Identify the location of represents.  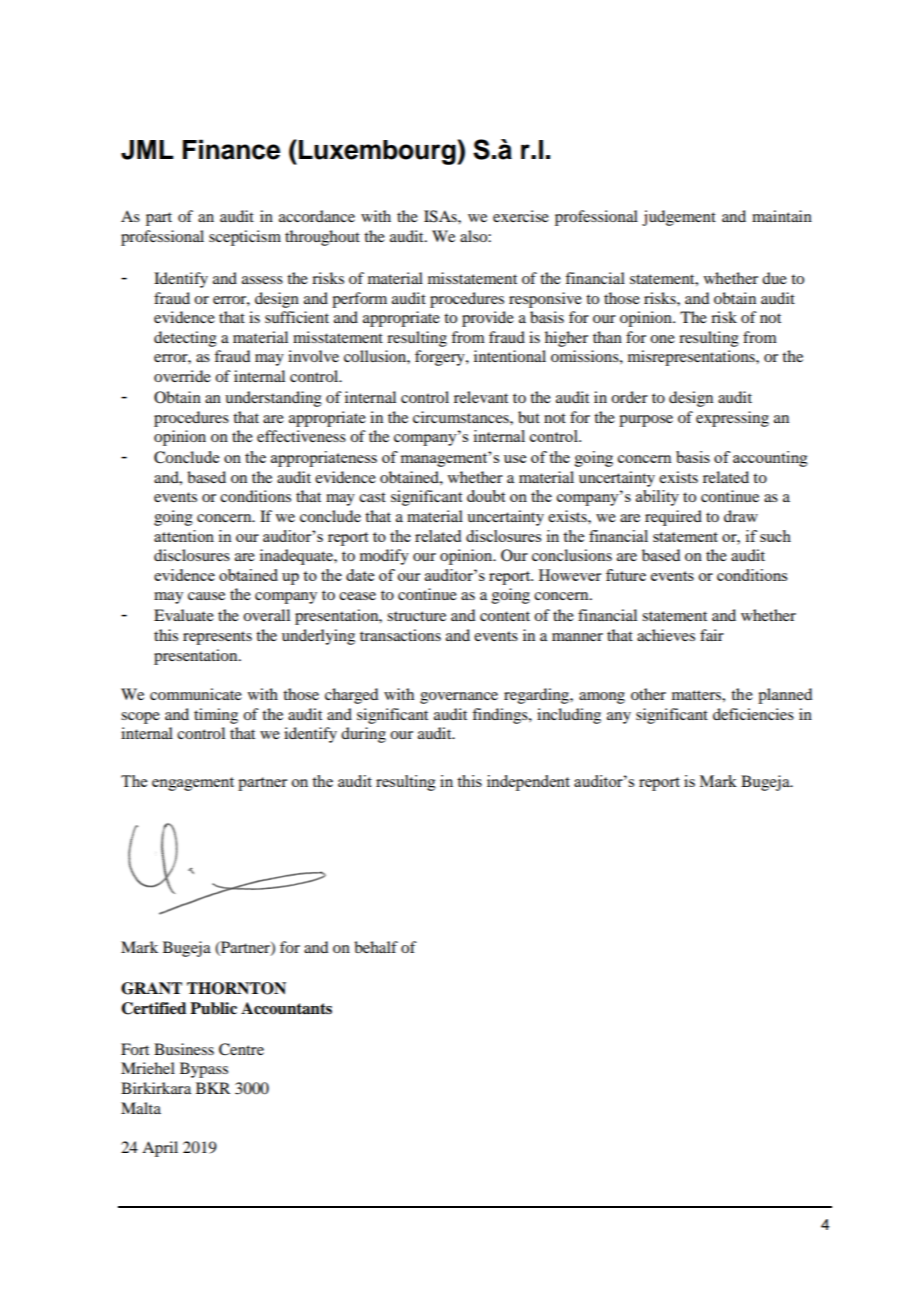
(217, 638).
